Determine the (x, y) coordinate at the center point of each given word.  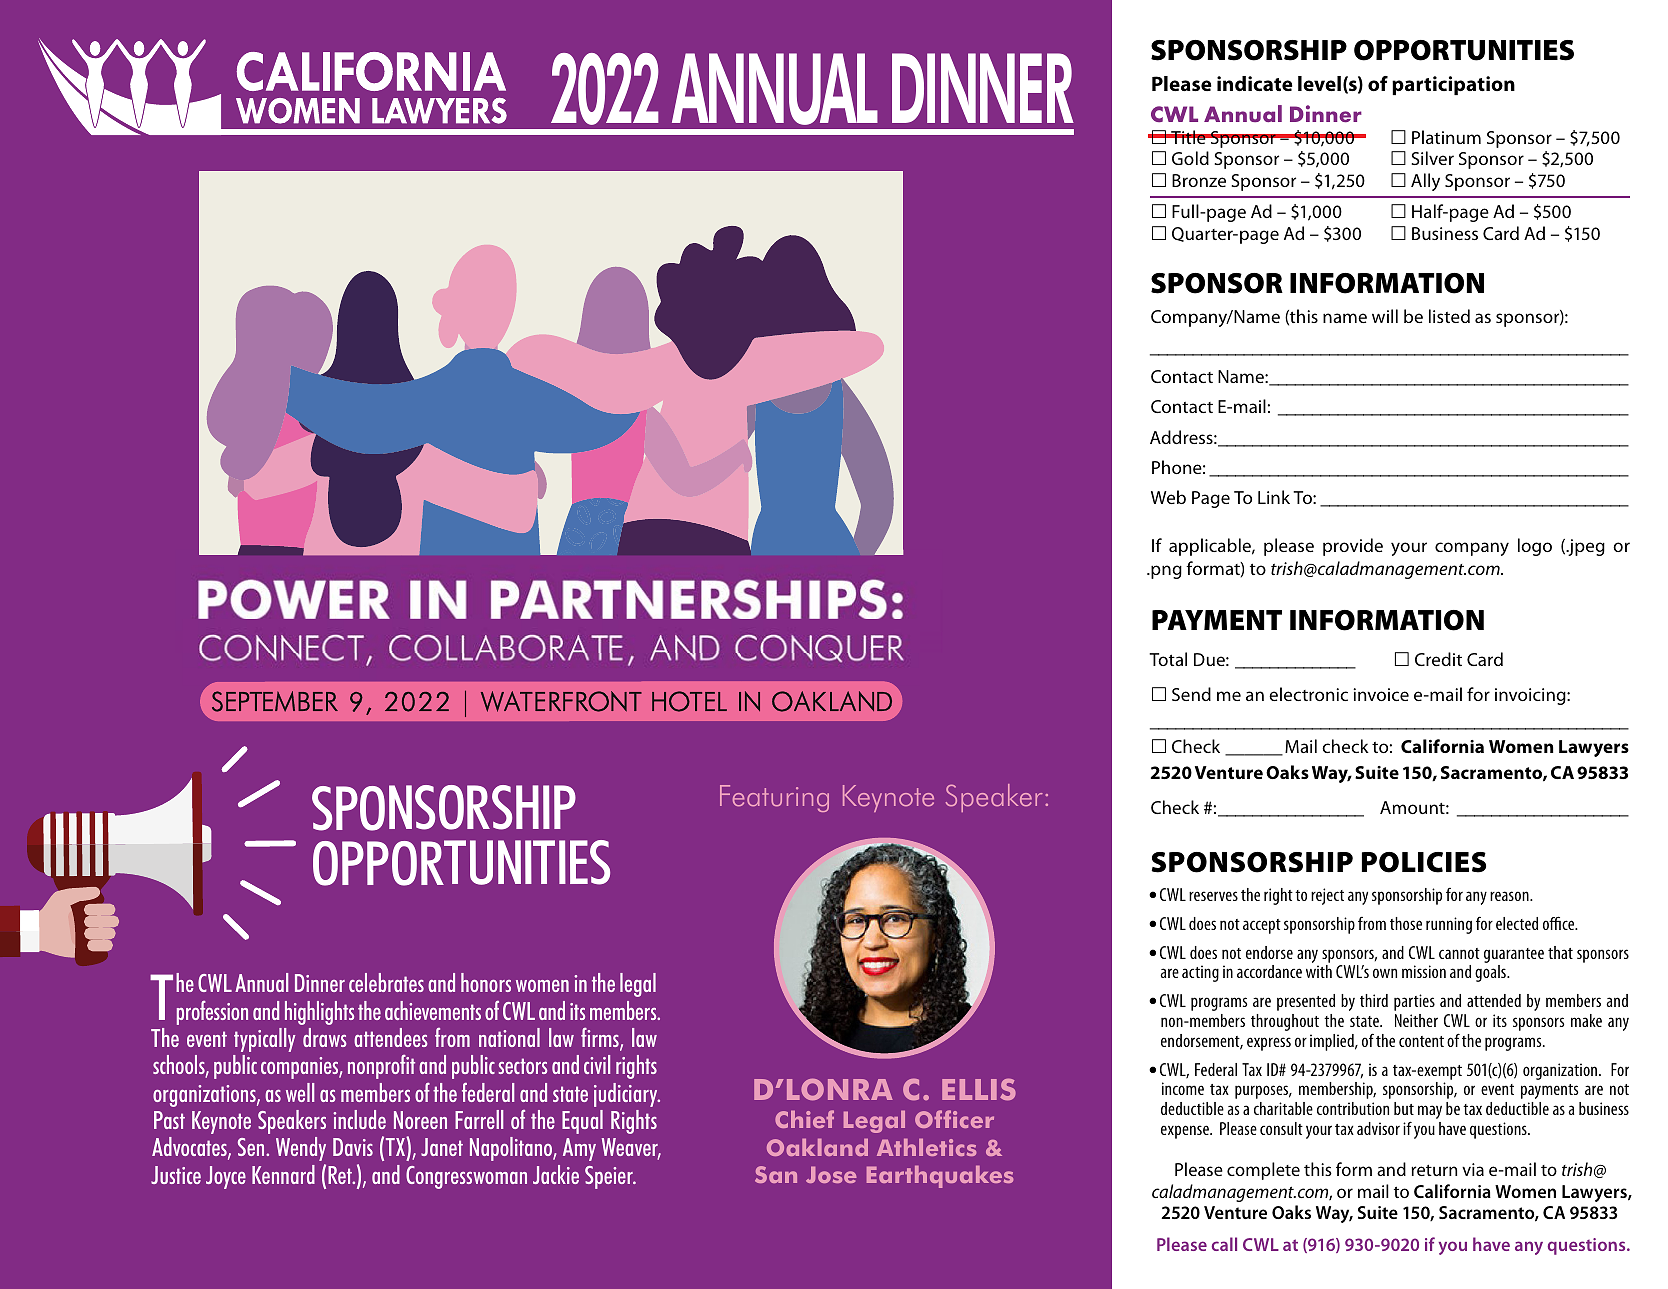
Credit (1438, 659)
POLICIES (1424, 862)
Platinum (1446, 137)
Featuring (774, 798)
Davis (353, 1147)
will (1385, 316)
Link (1274, 497)
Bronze (1199, 180)
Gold (1190, 158)
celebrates (386, 982)
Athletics (926, 1147)
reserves (1213, 896)
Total (1168, 659)
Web (1168, 497)
